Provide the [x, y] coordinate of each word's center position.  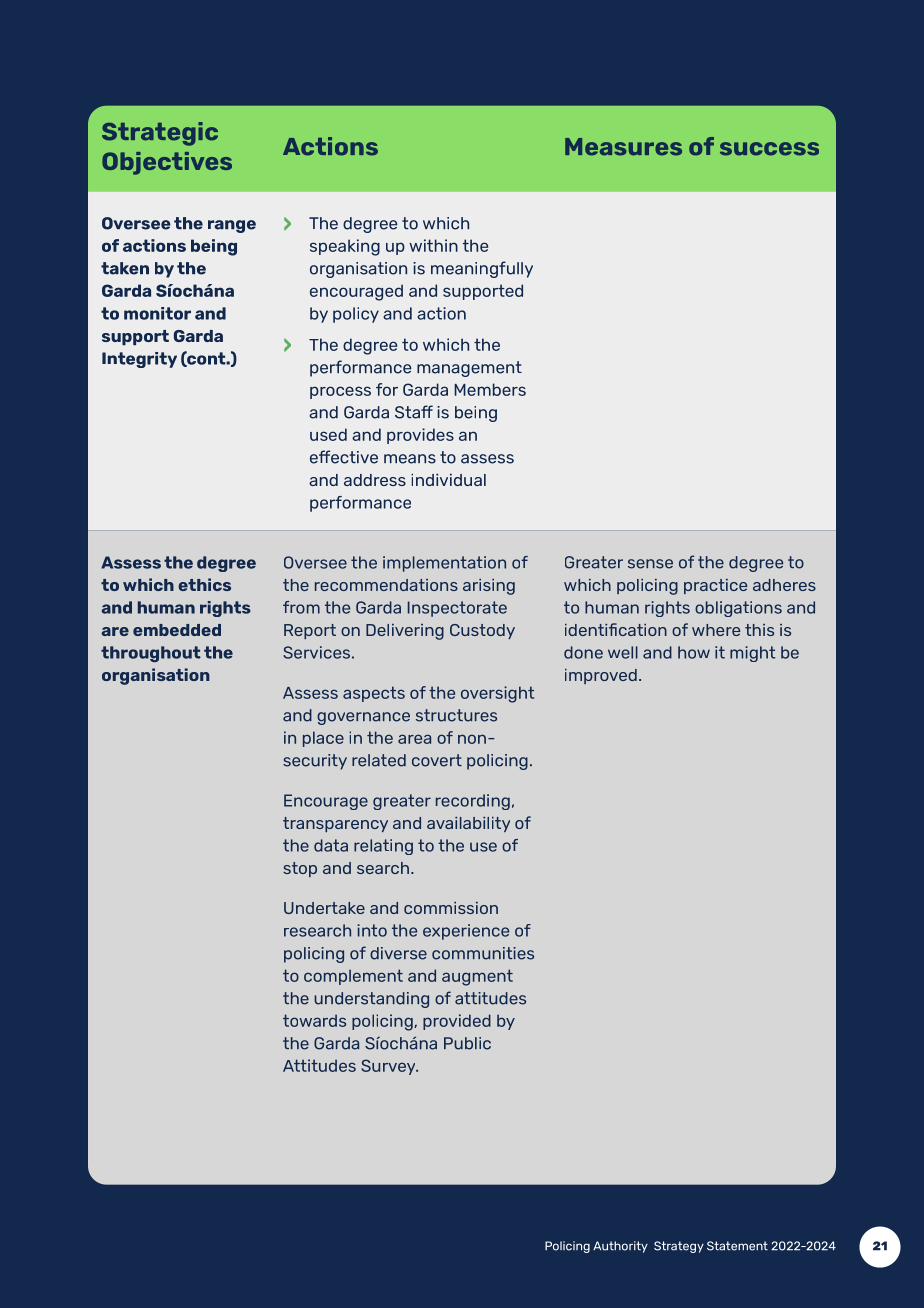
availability [468, 824]
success [769, 149]
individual [448, 479]
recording [473, 802]
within [433, 245]
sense [650, 564]
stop [300, 869]
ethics [204, 584]
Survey [389, 1067]
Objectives [167, 163]
